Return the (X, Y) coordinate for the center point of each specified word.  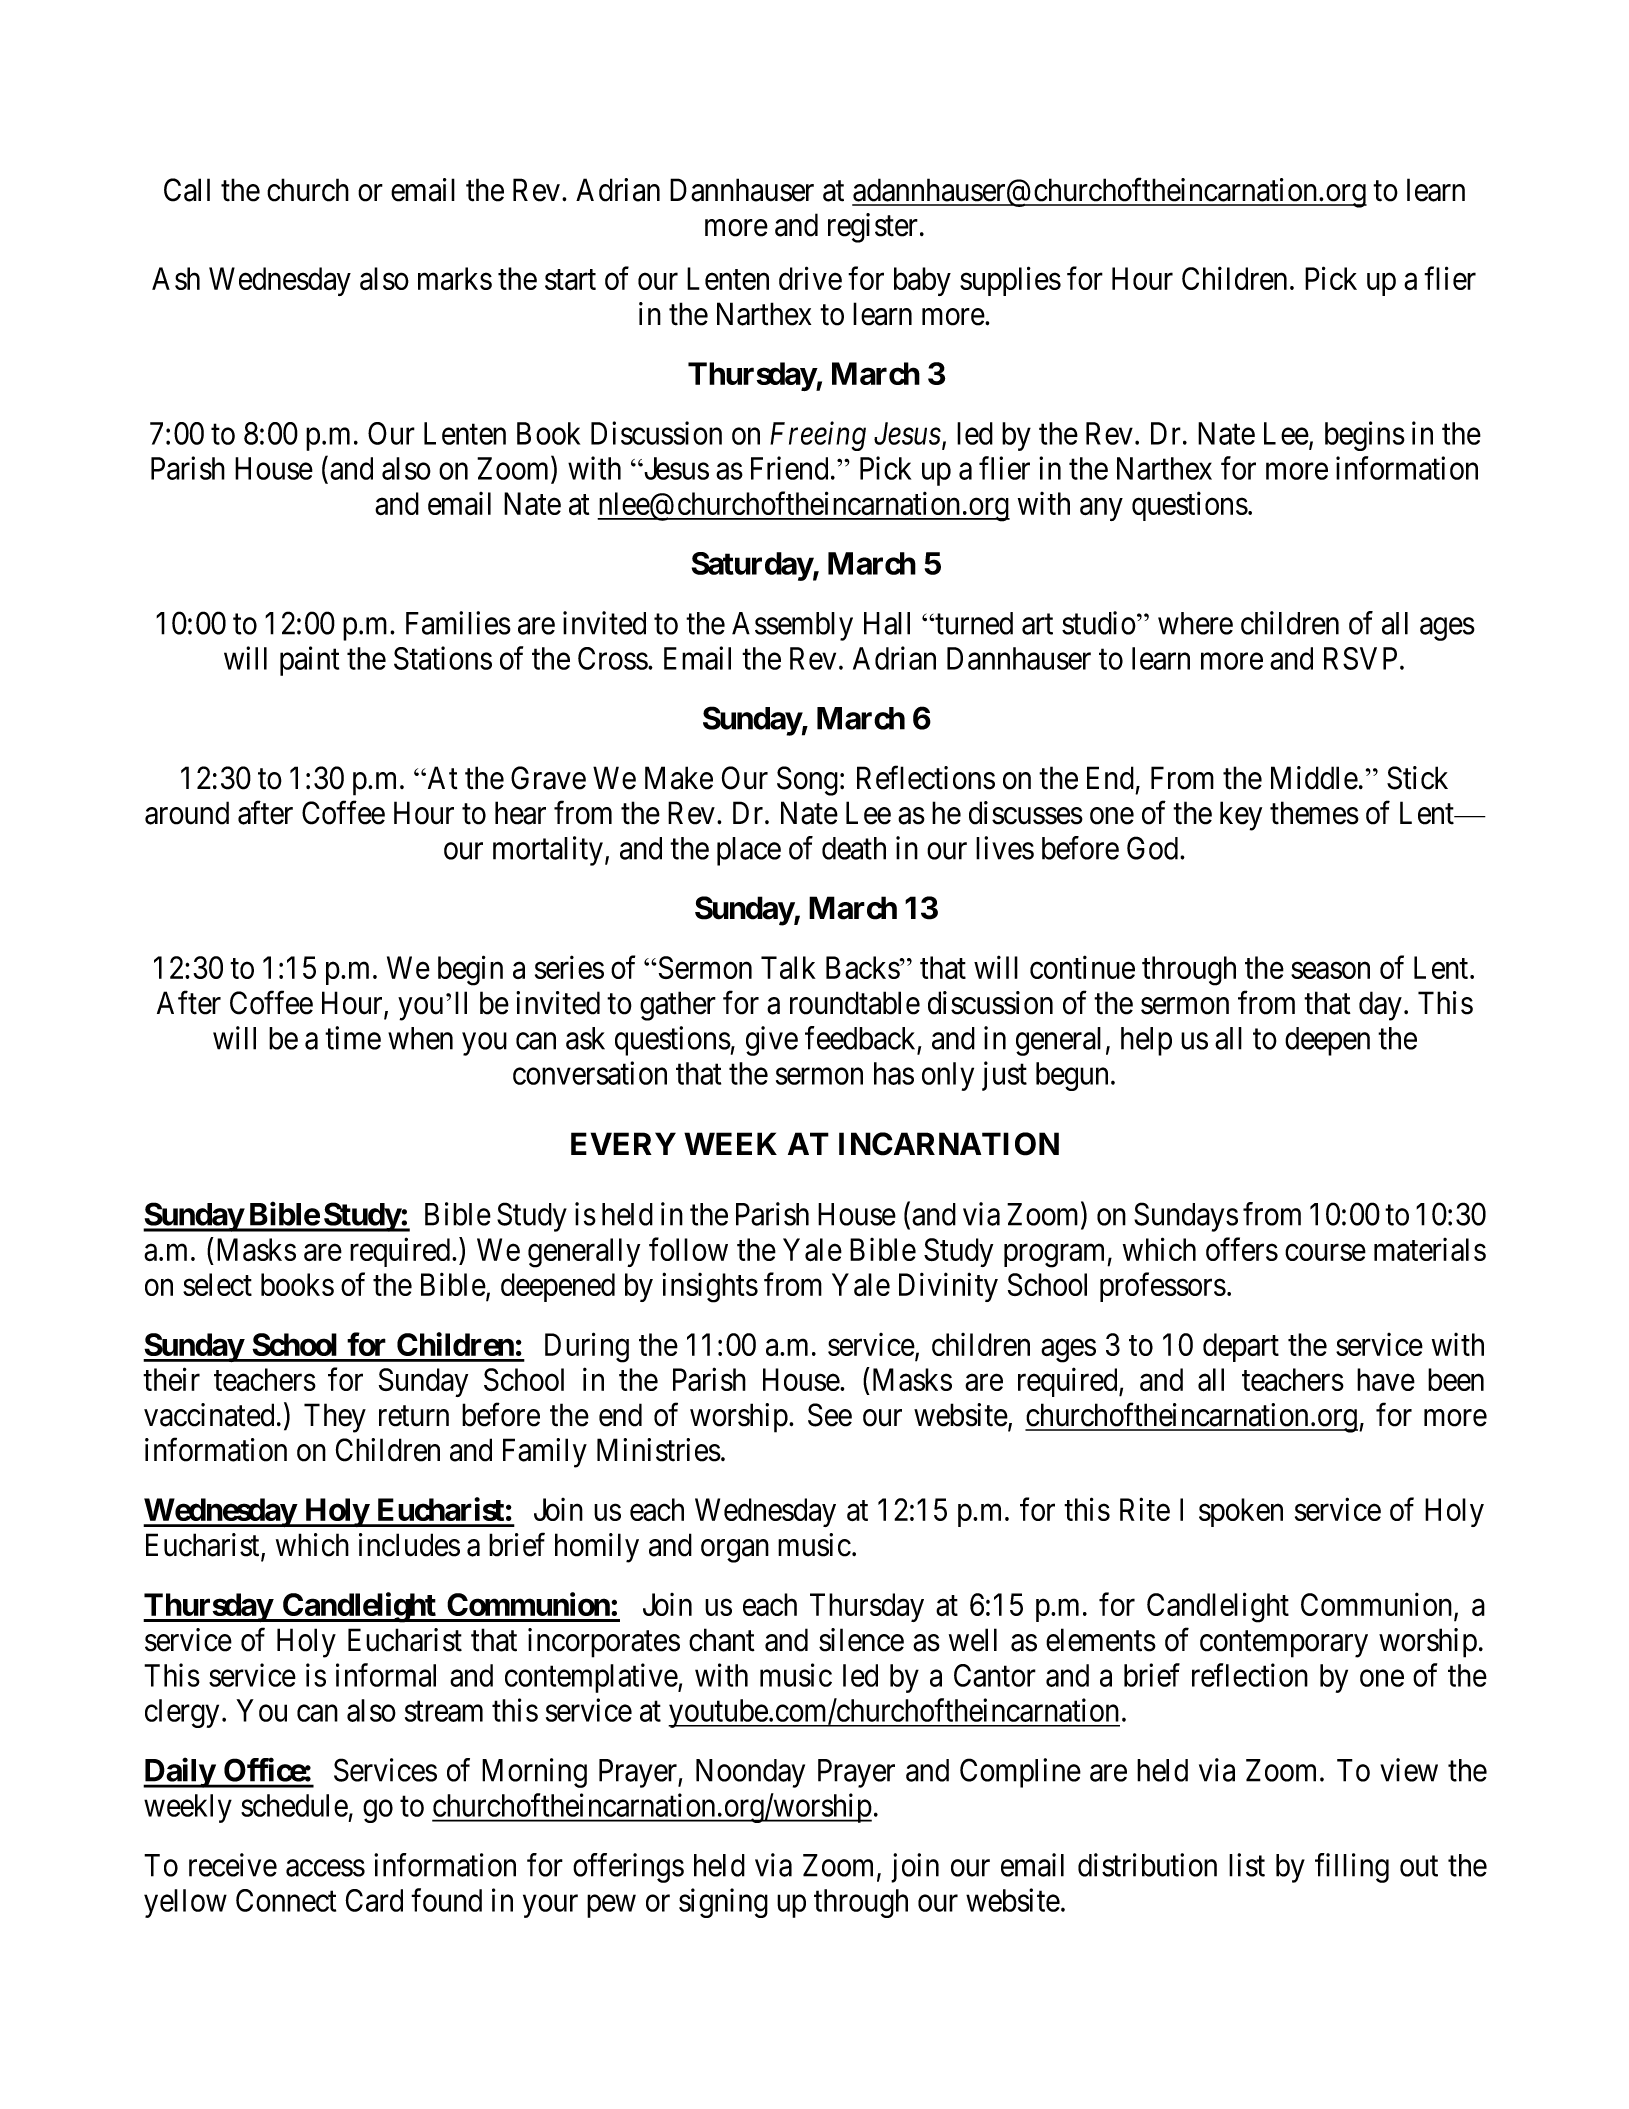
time (353, 1038)
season (1330, 971)
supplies (1010, 281)
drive (810, 278)
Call (187, 190)
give (772, 1041)
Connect (286, 1900)
